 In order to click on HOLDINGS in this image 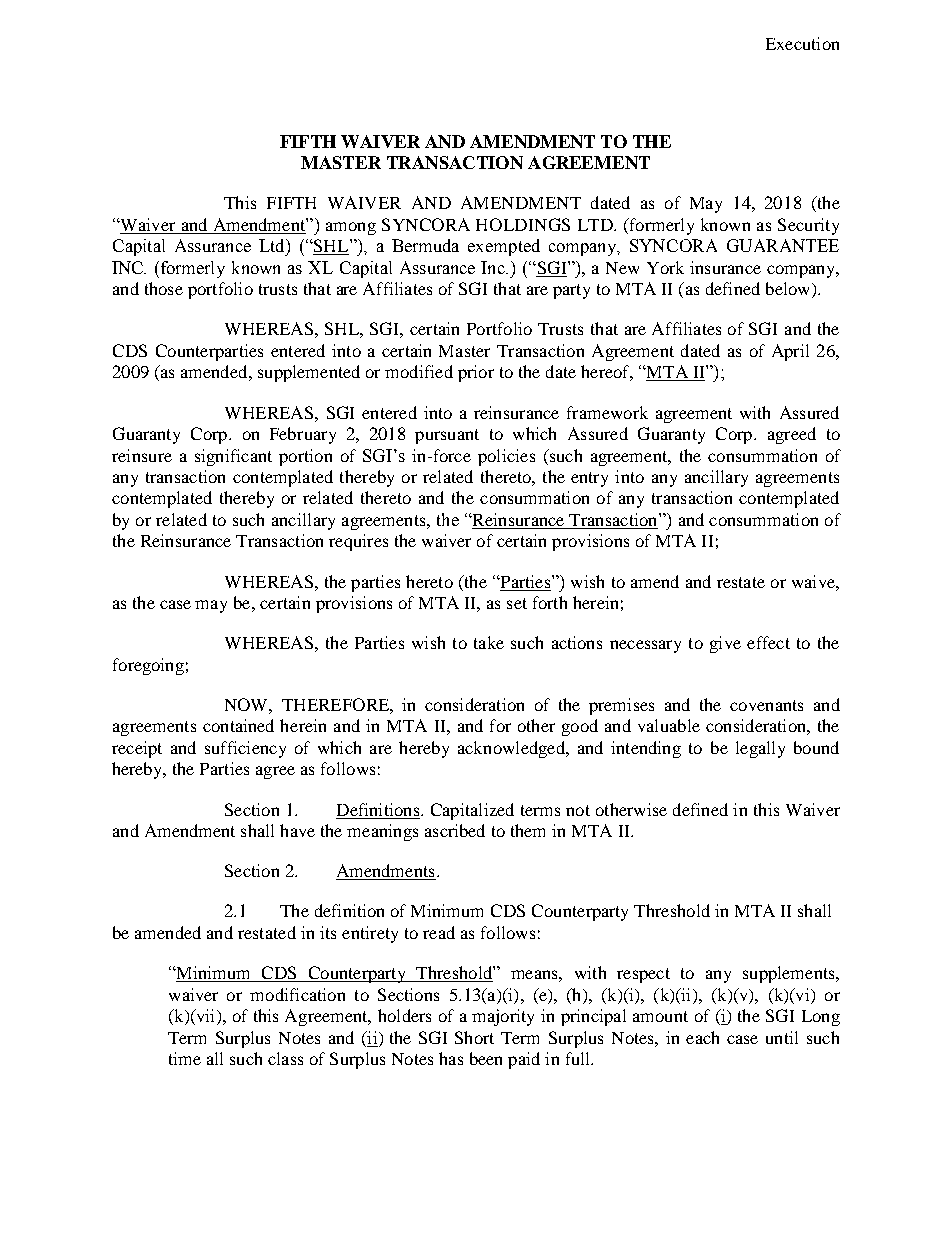, I will do `click(523, 224)`.
